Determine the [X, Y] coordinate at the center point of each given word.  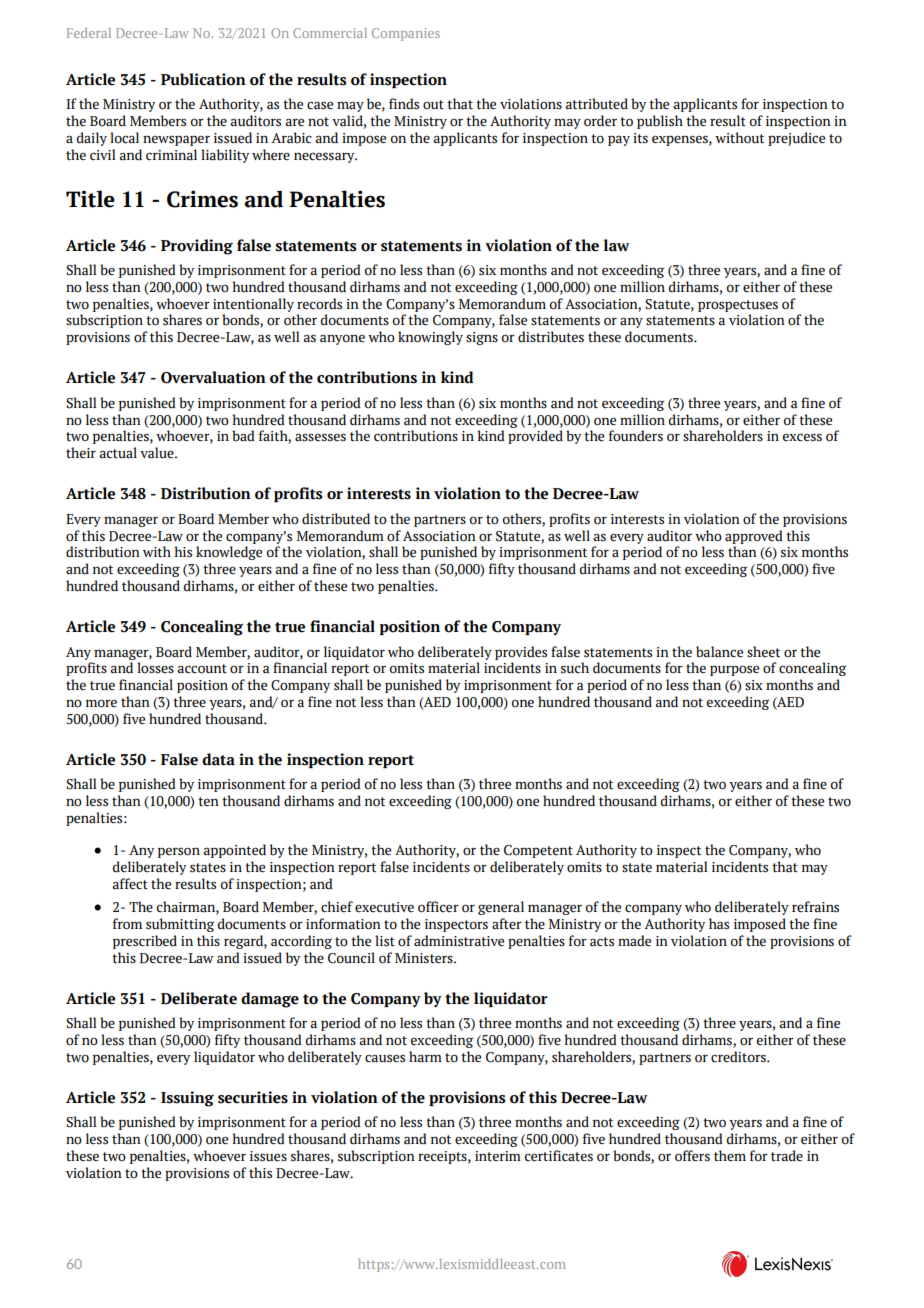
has [719, 924]
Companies [406, 34]
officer [438, 907]
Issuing [187, 1099]
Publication [203, 79]
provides [521, 653]
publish [660, 122]
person [179, 852]
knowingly [430, 338]
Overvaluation [213, 377]
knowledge [229, 553]
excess [802, 437]
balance [719, 652]
